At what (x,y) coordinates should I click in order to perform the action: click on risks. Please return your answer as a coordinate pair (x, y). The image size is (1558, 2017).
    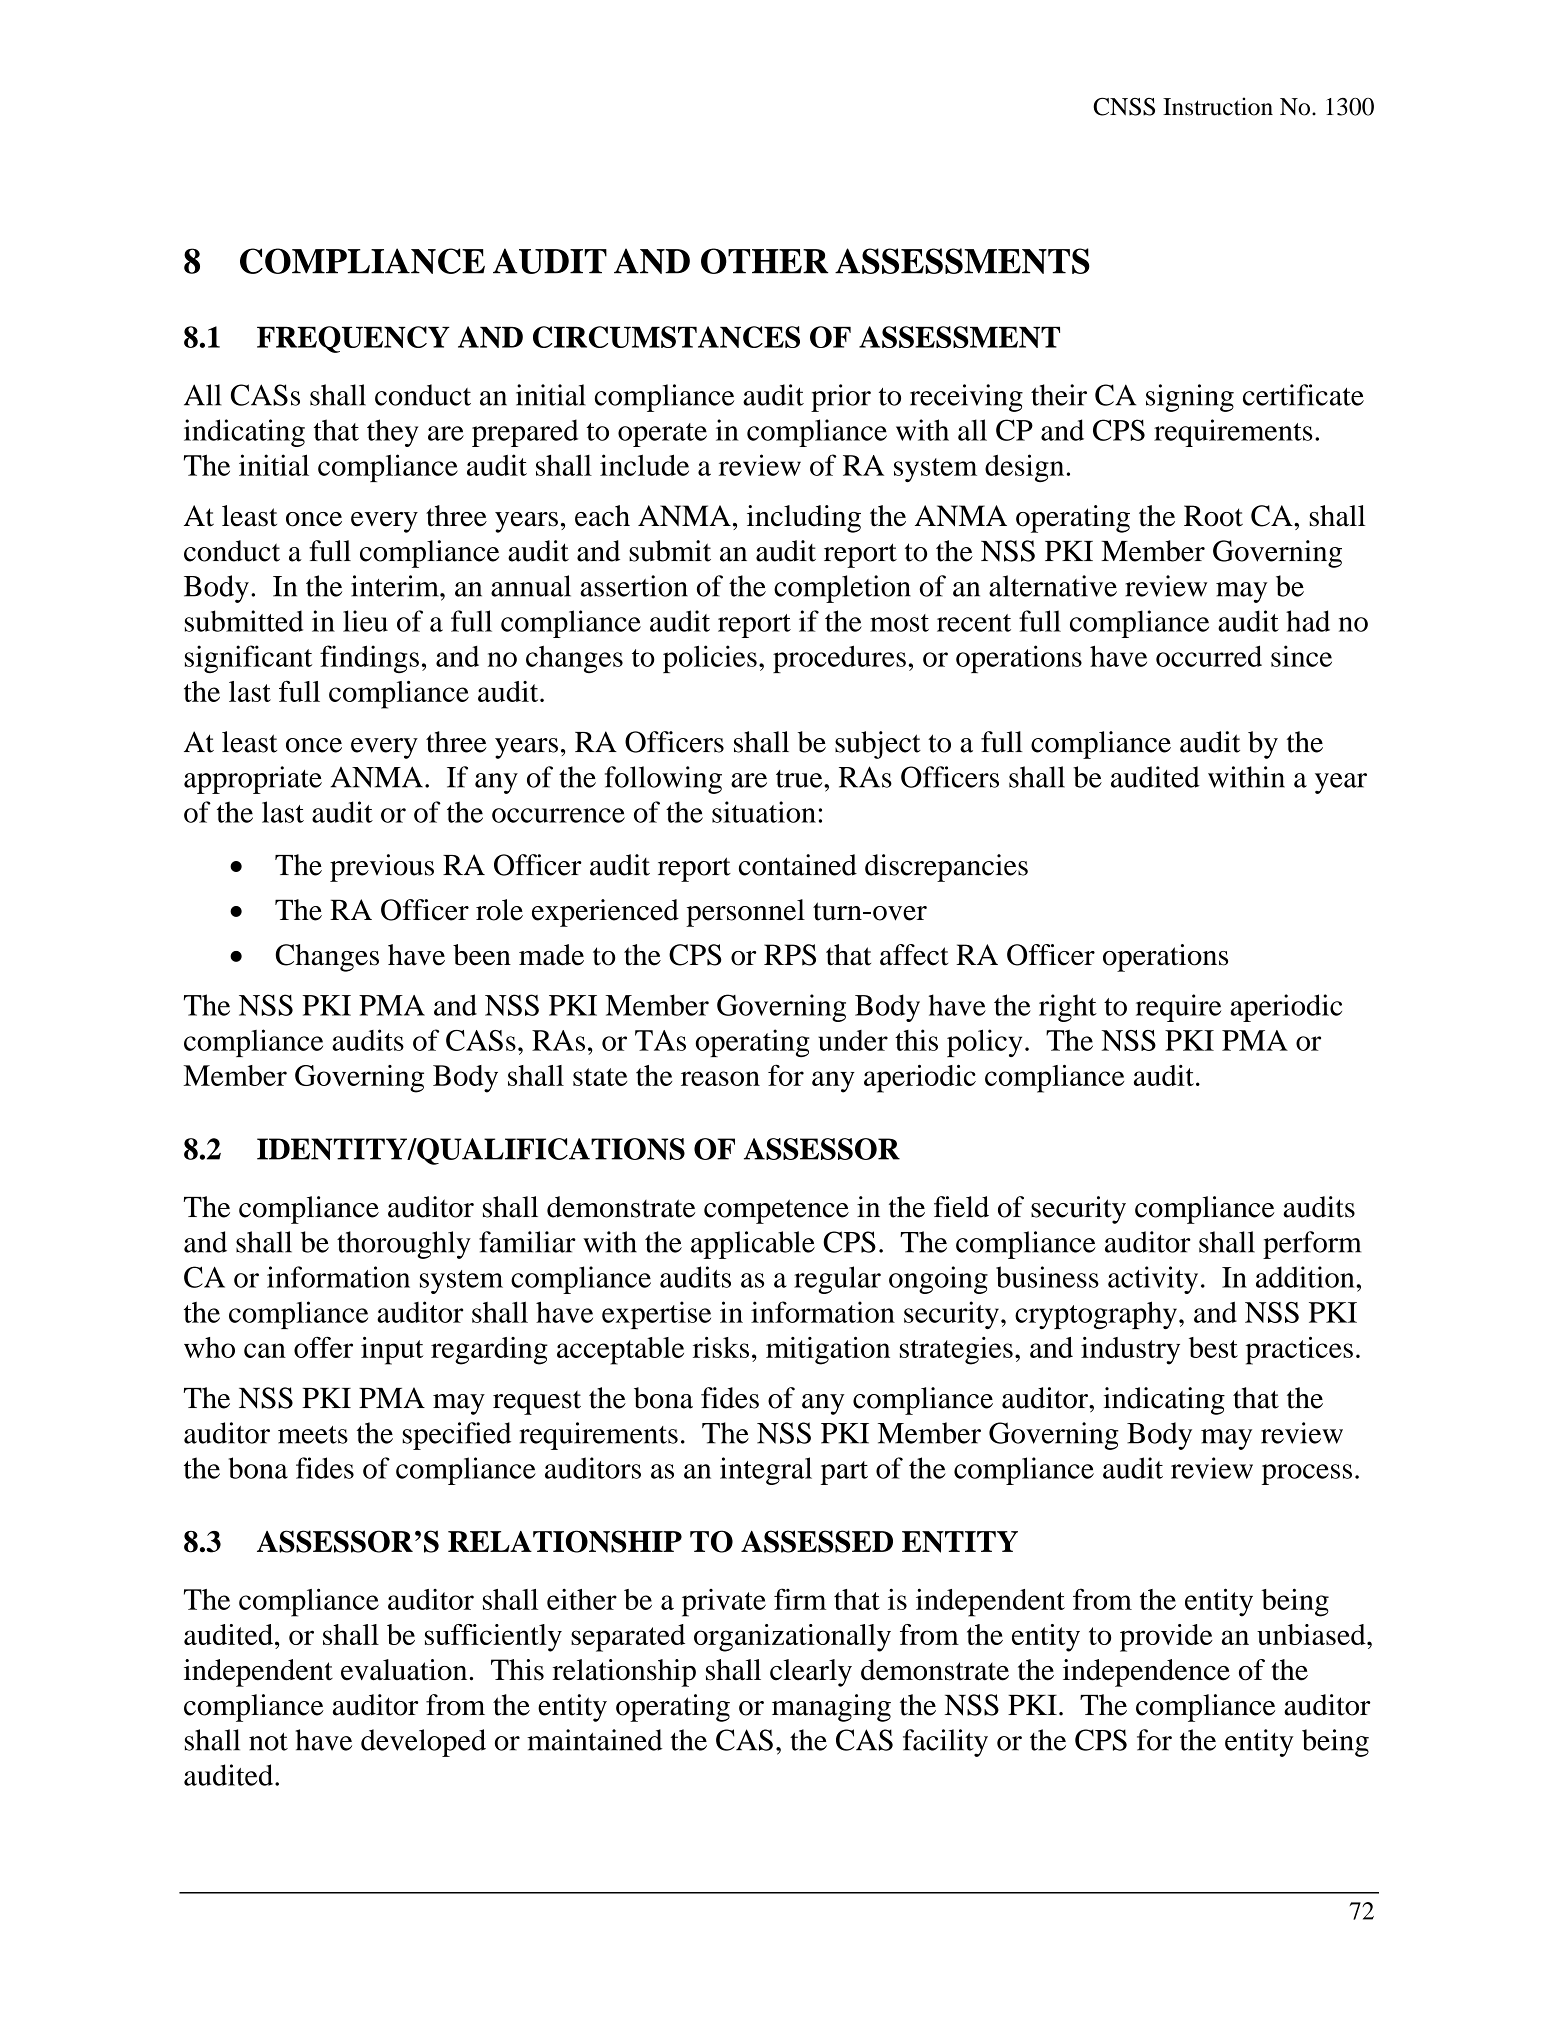
    Looking at the image, I should click on (721, 1347).
